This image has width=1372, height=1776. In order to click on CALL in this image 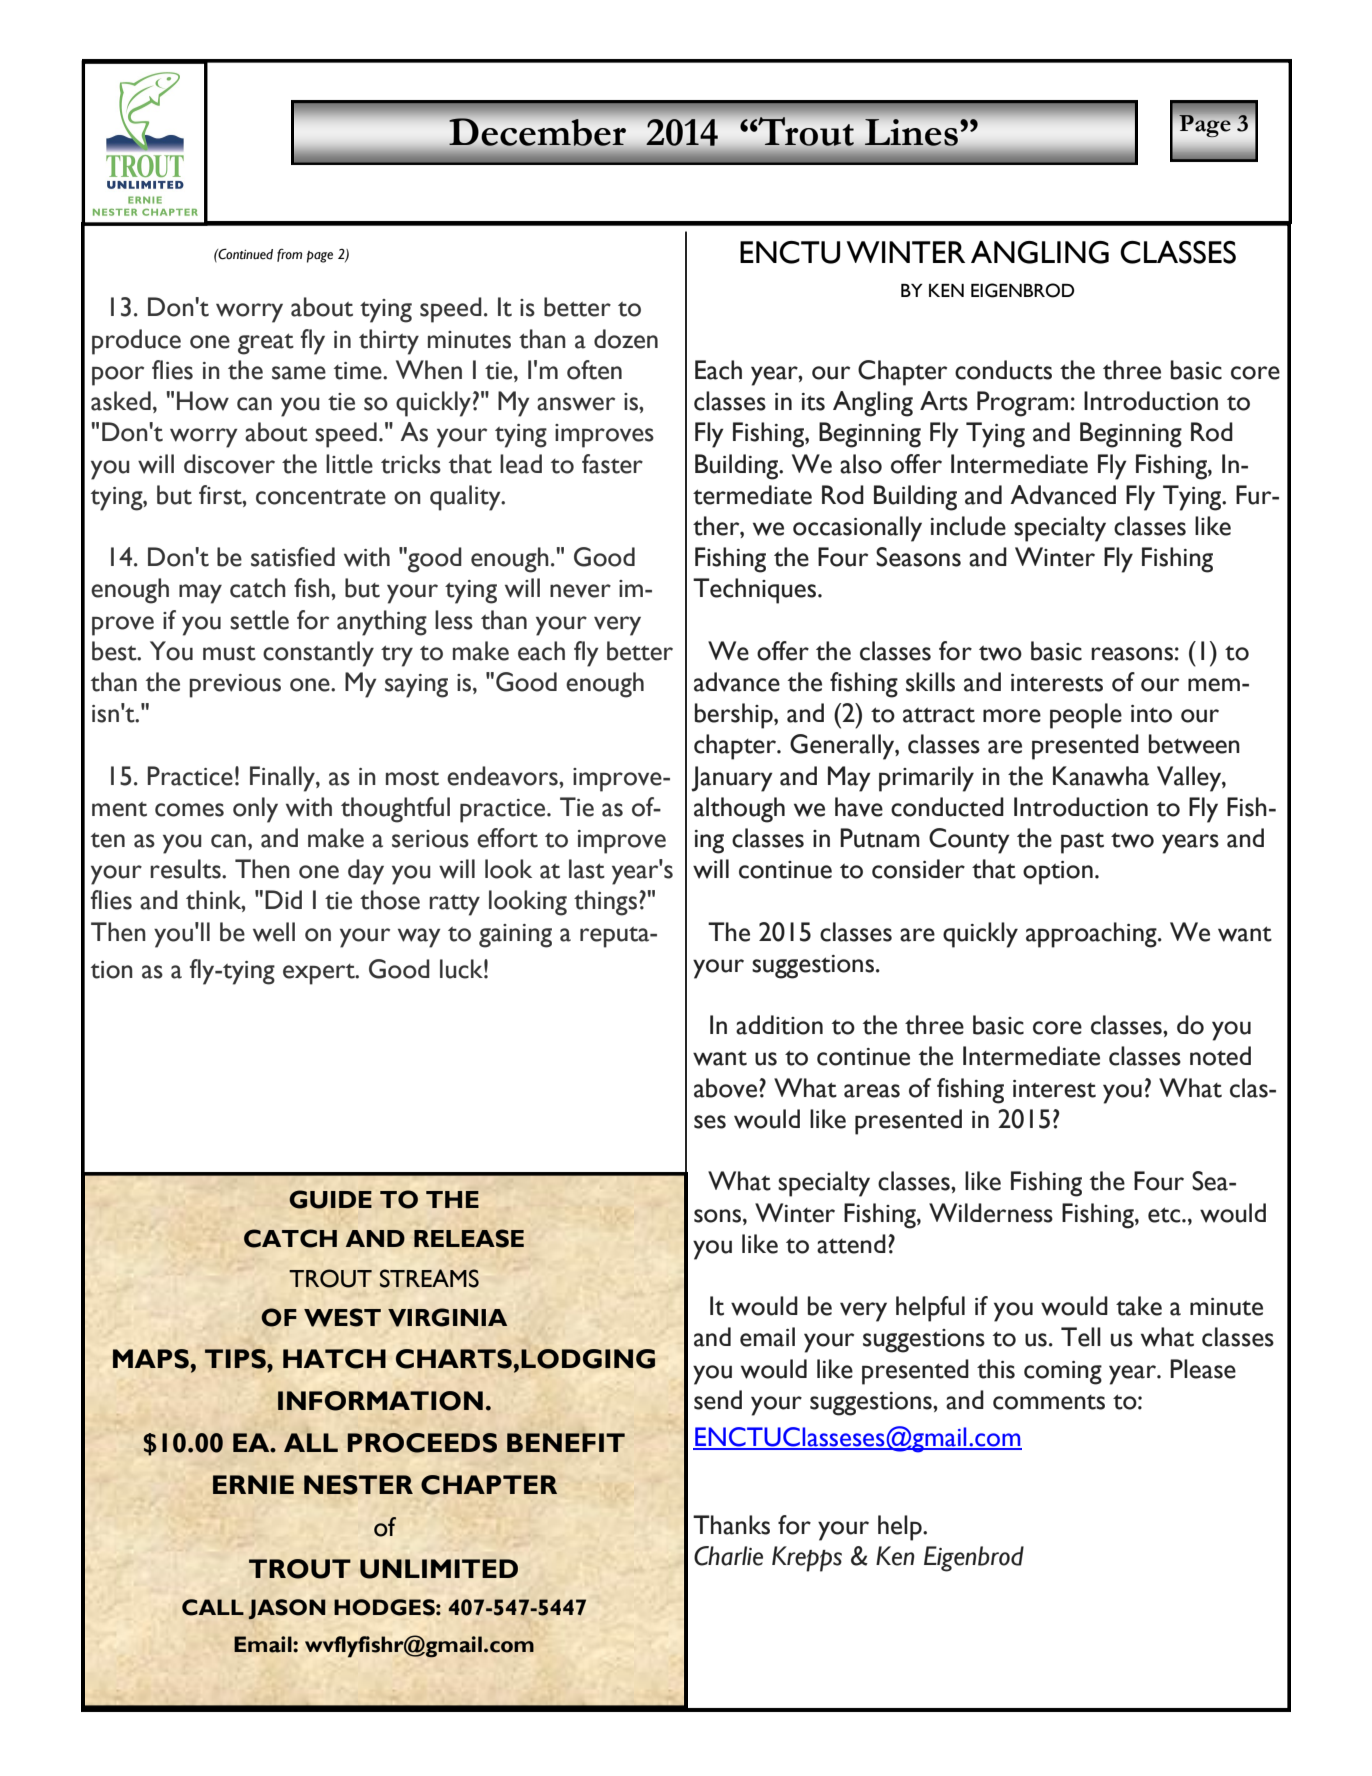, I will do `click(213, 1607)`.
